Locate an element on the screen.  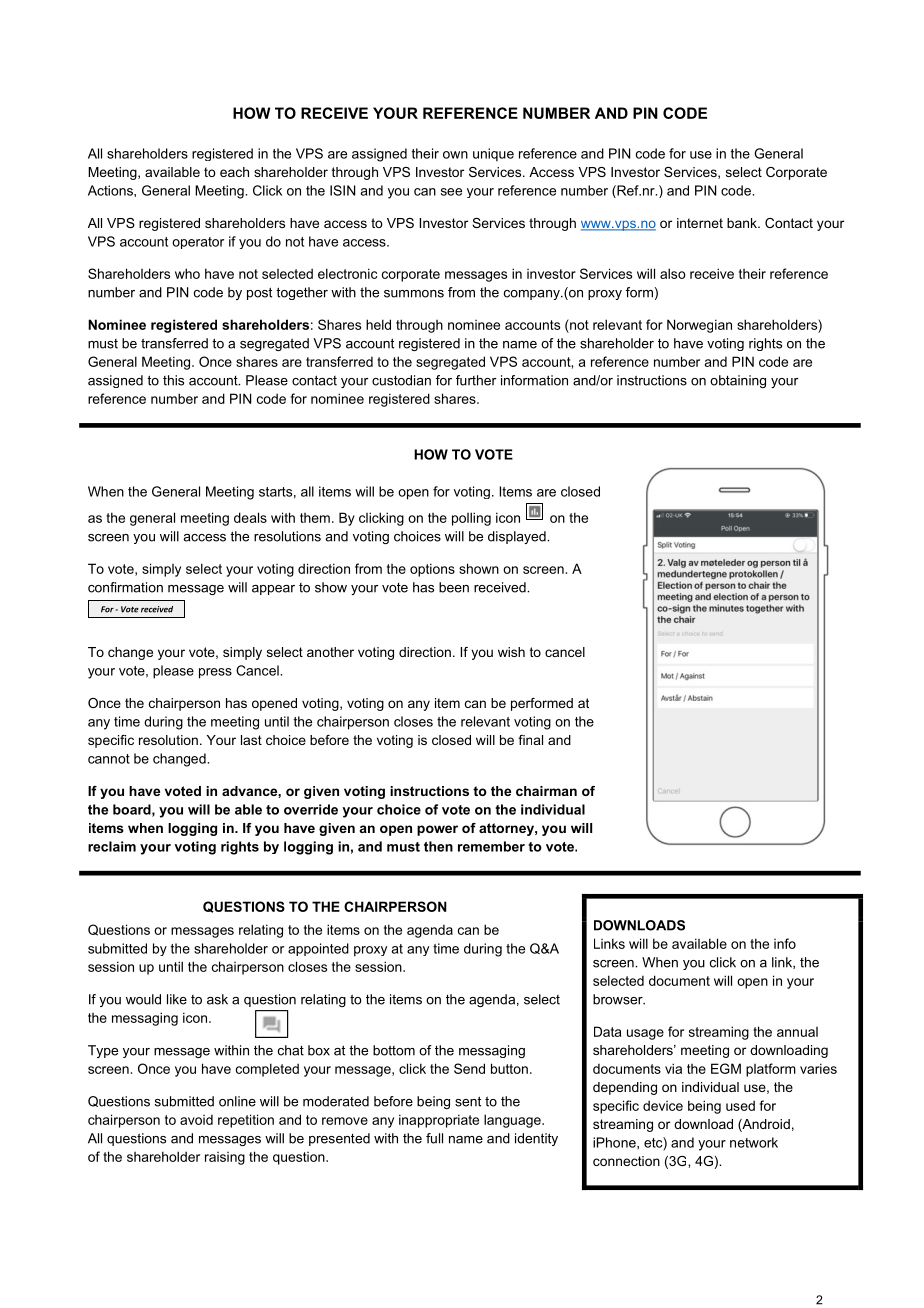
bank is located at coordinates (743, 223).
